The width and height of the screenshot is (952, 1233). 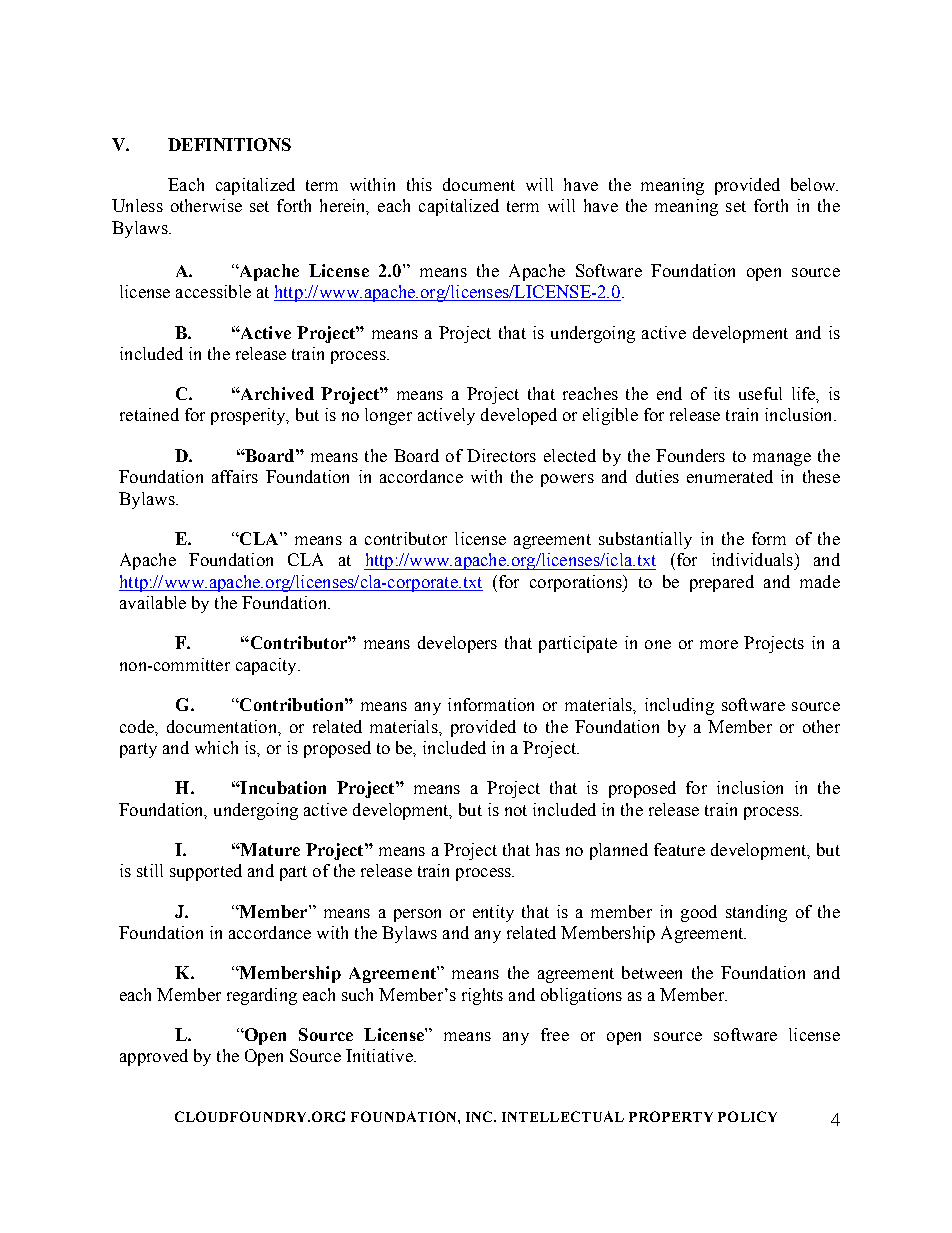 I want to click on approved, so click(x=154, y=1057).
